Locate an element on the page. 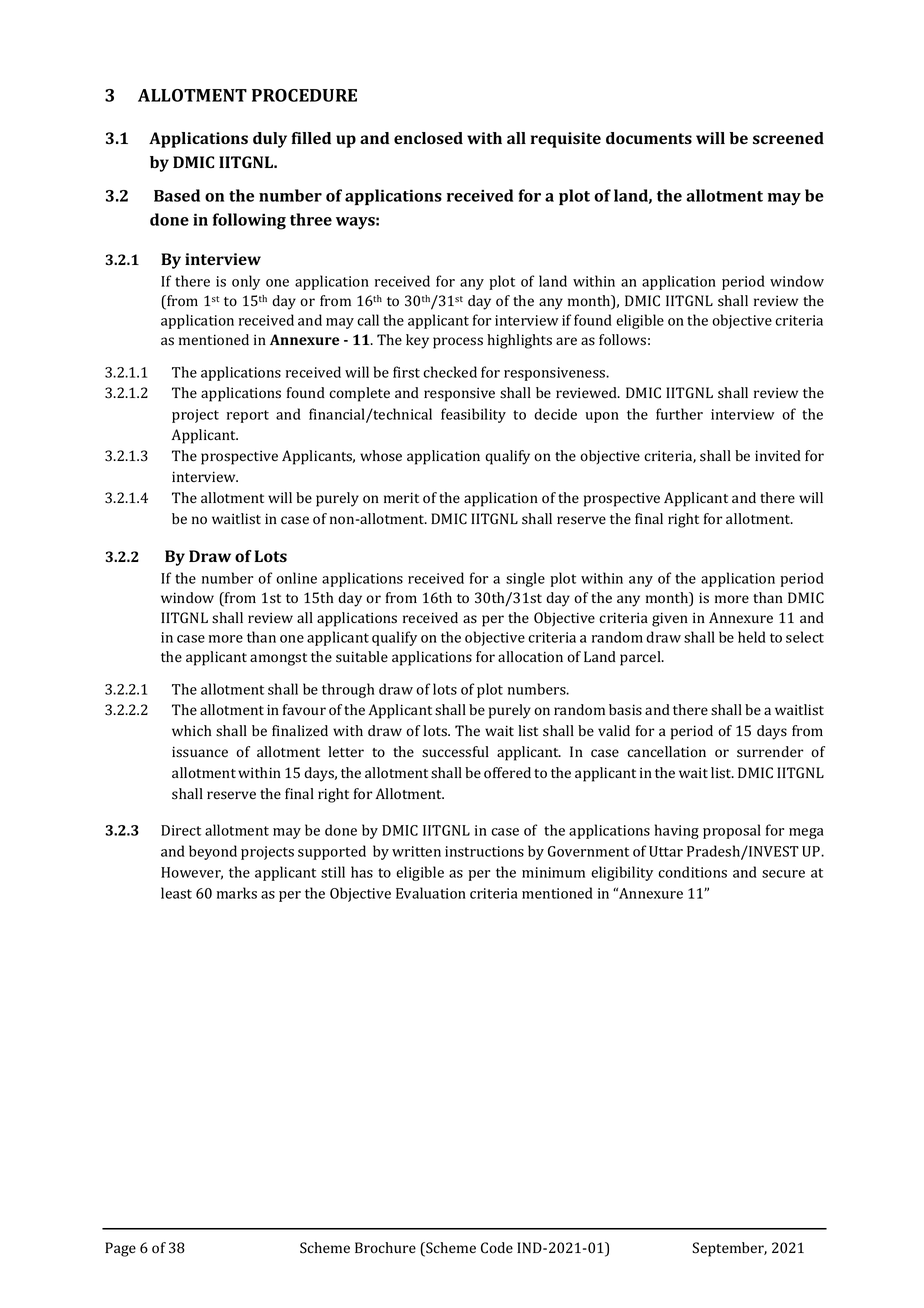 The width and height of the page is (924, 1308). screened is located at coordinates (788, 138).
